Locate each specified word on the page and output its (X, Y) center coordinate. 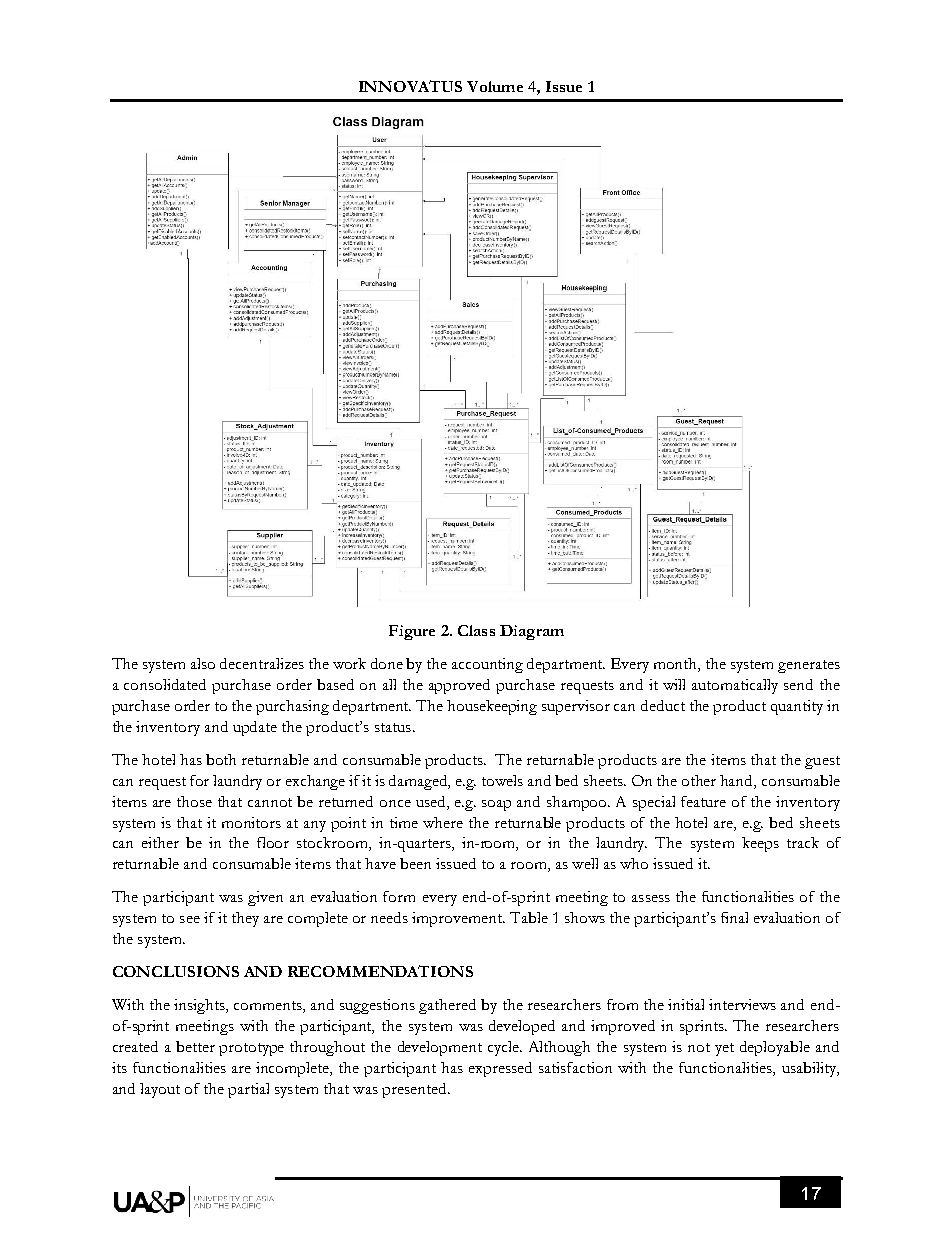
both (221, 759)
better (195, 1046)
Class (476, 630)
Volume (495, 86)
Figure (412, 632)
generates (809, 666)
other (699, 780)
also (203, 663)
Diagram (532, 632)
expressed (500, 1069)
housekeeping (492, 707)
